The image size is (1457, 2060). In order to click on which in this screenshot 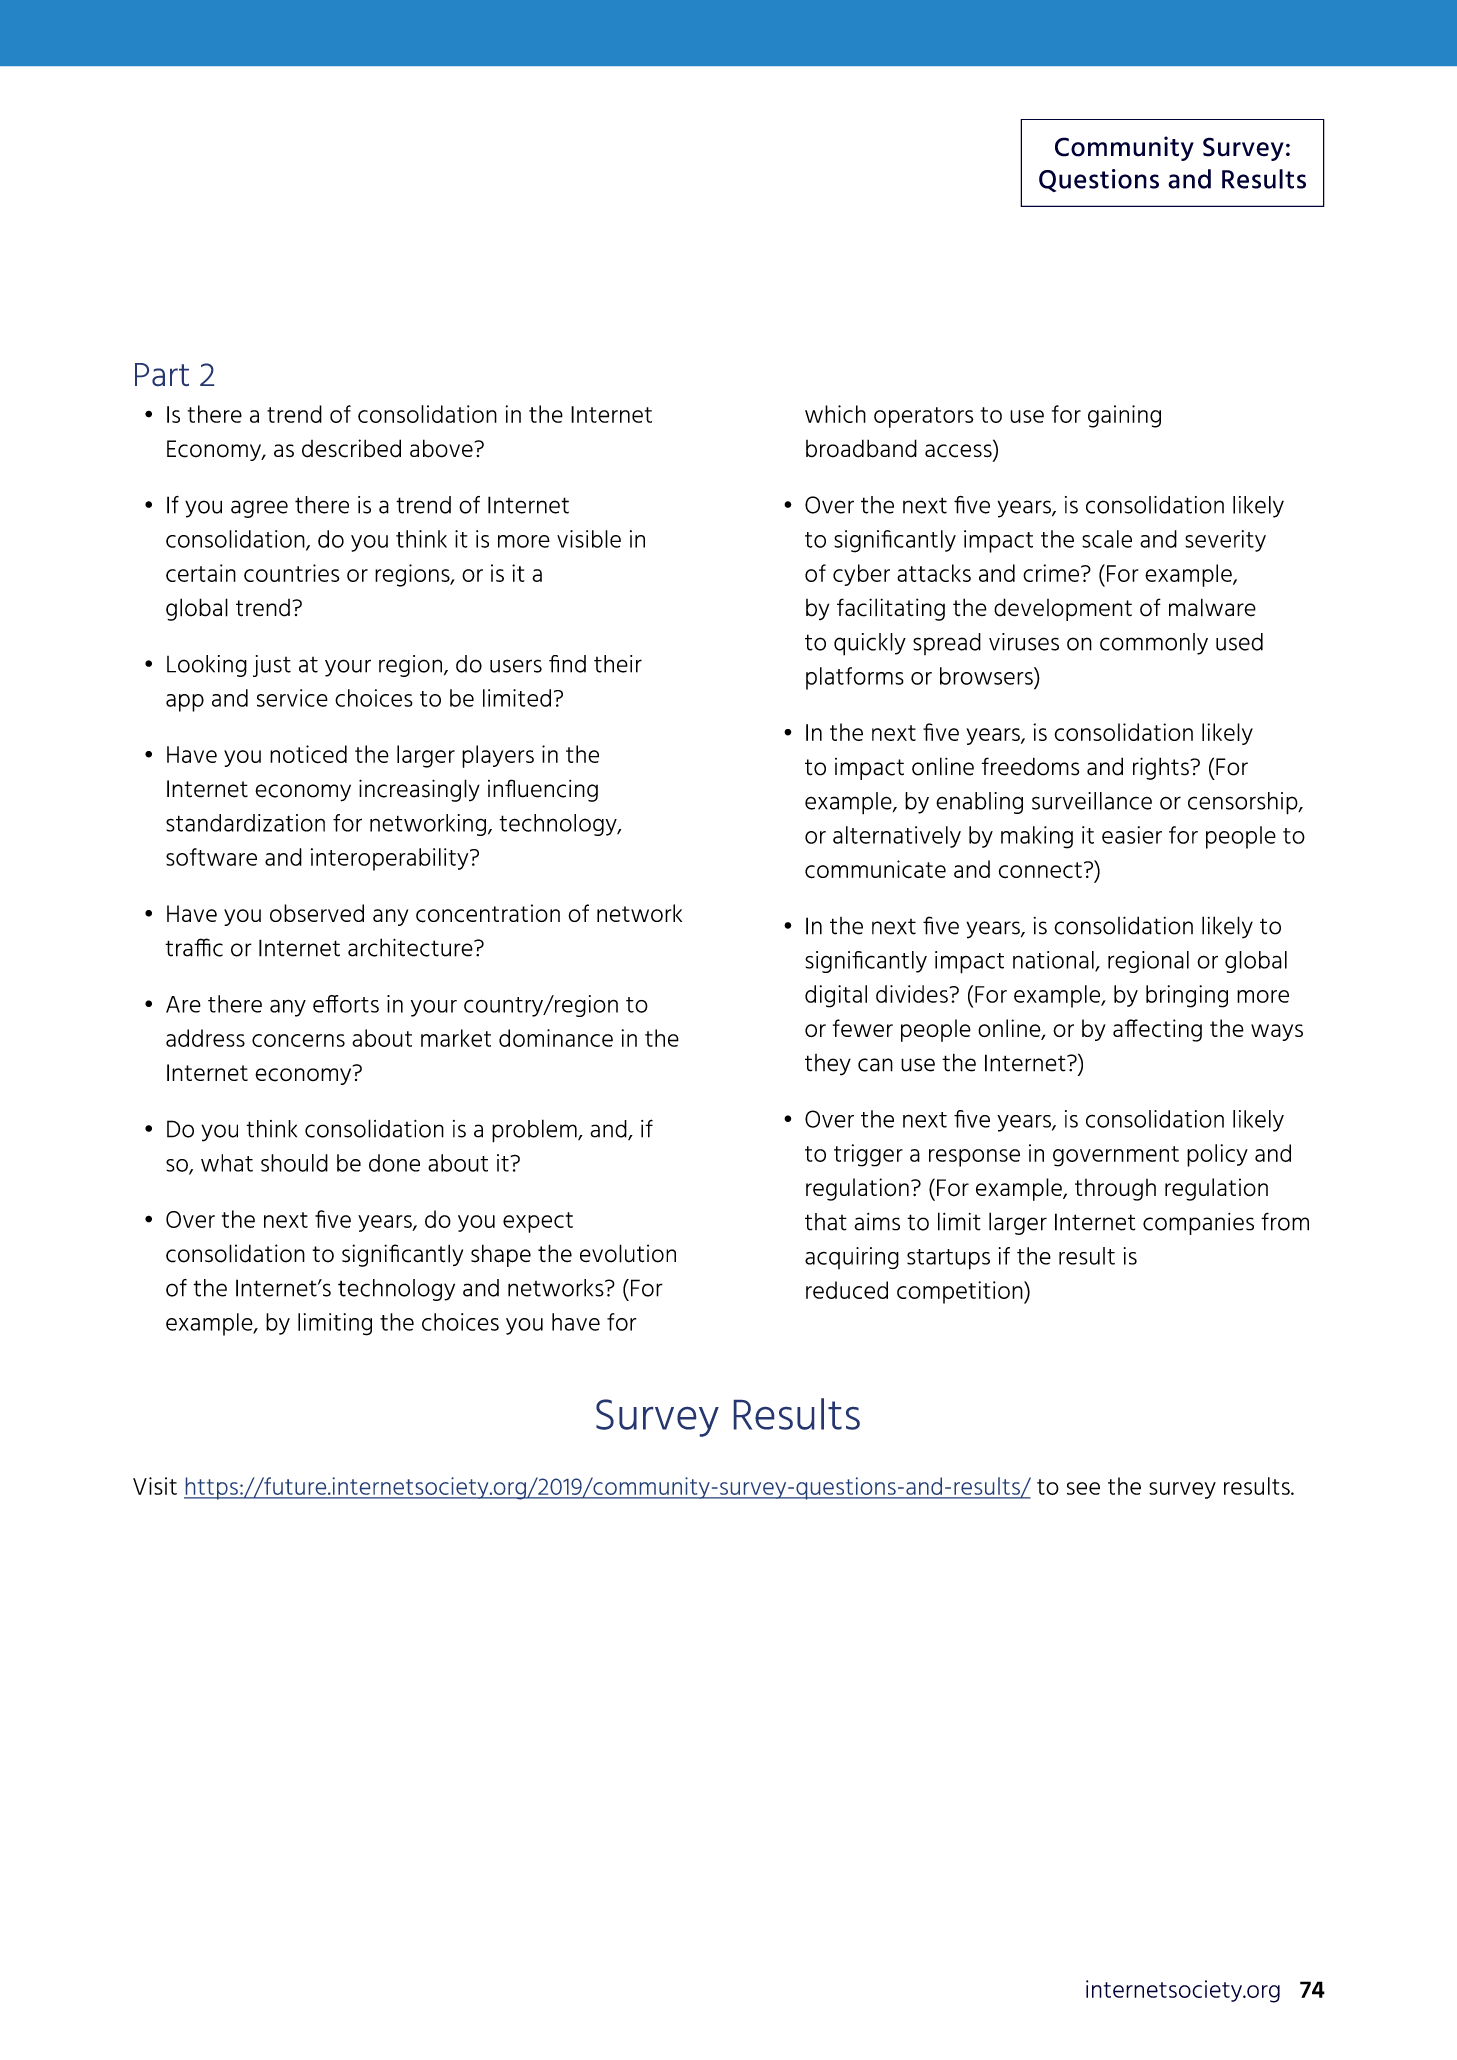, I will do `click(835, 414)`.
